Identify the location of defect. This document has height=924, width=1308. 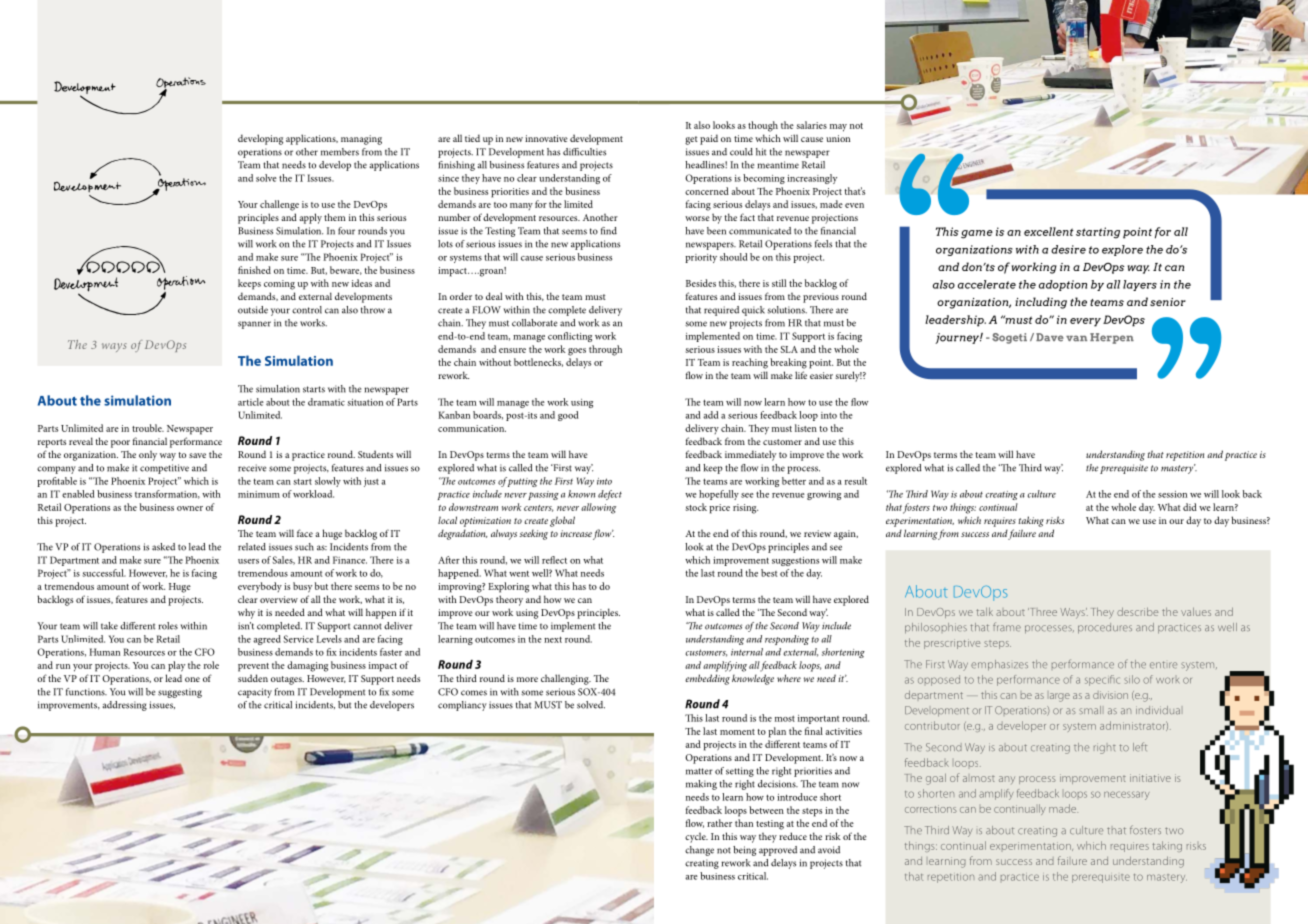
(610, 495).
